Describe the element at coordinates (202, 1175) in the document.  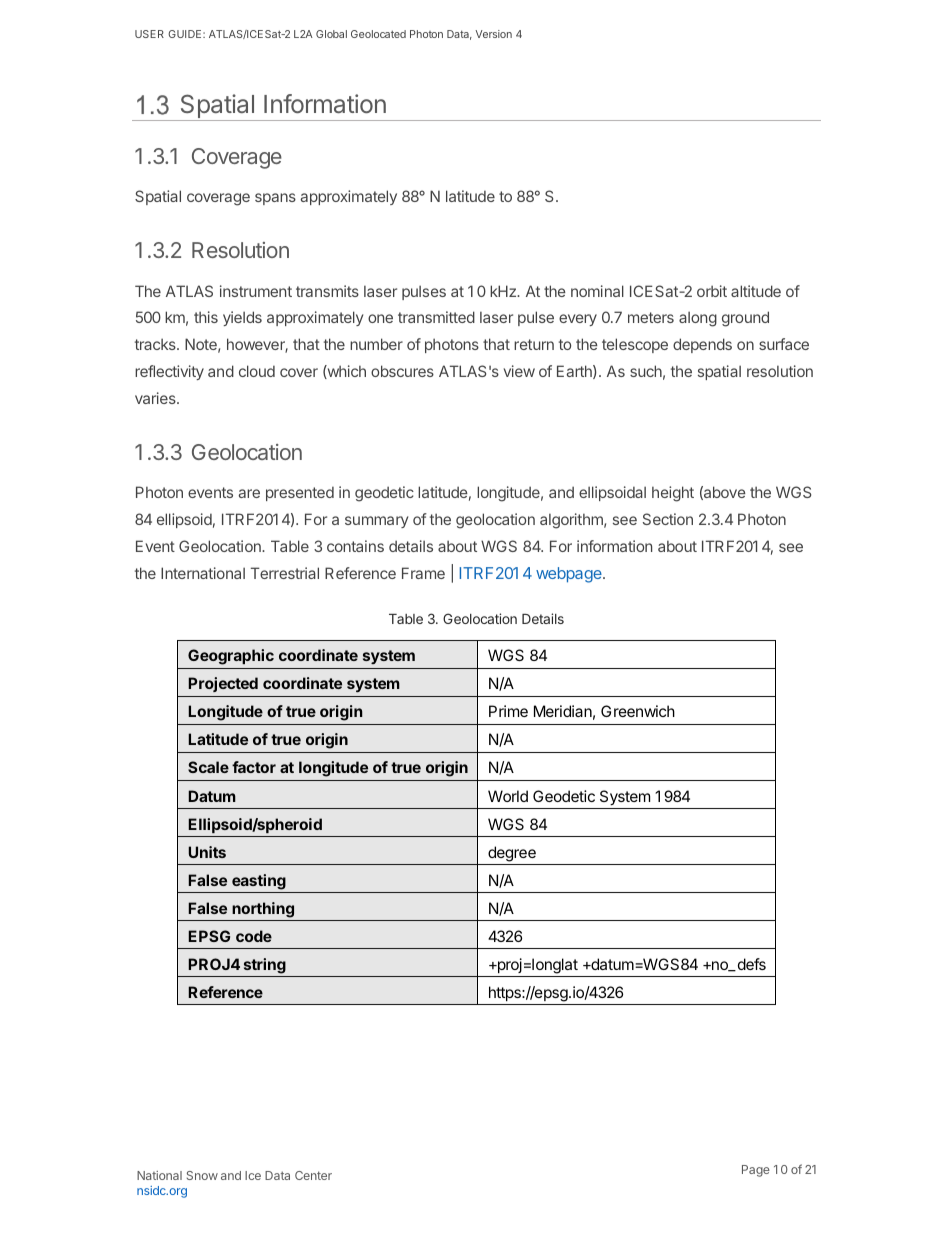
I see `Snow` at that location.
